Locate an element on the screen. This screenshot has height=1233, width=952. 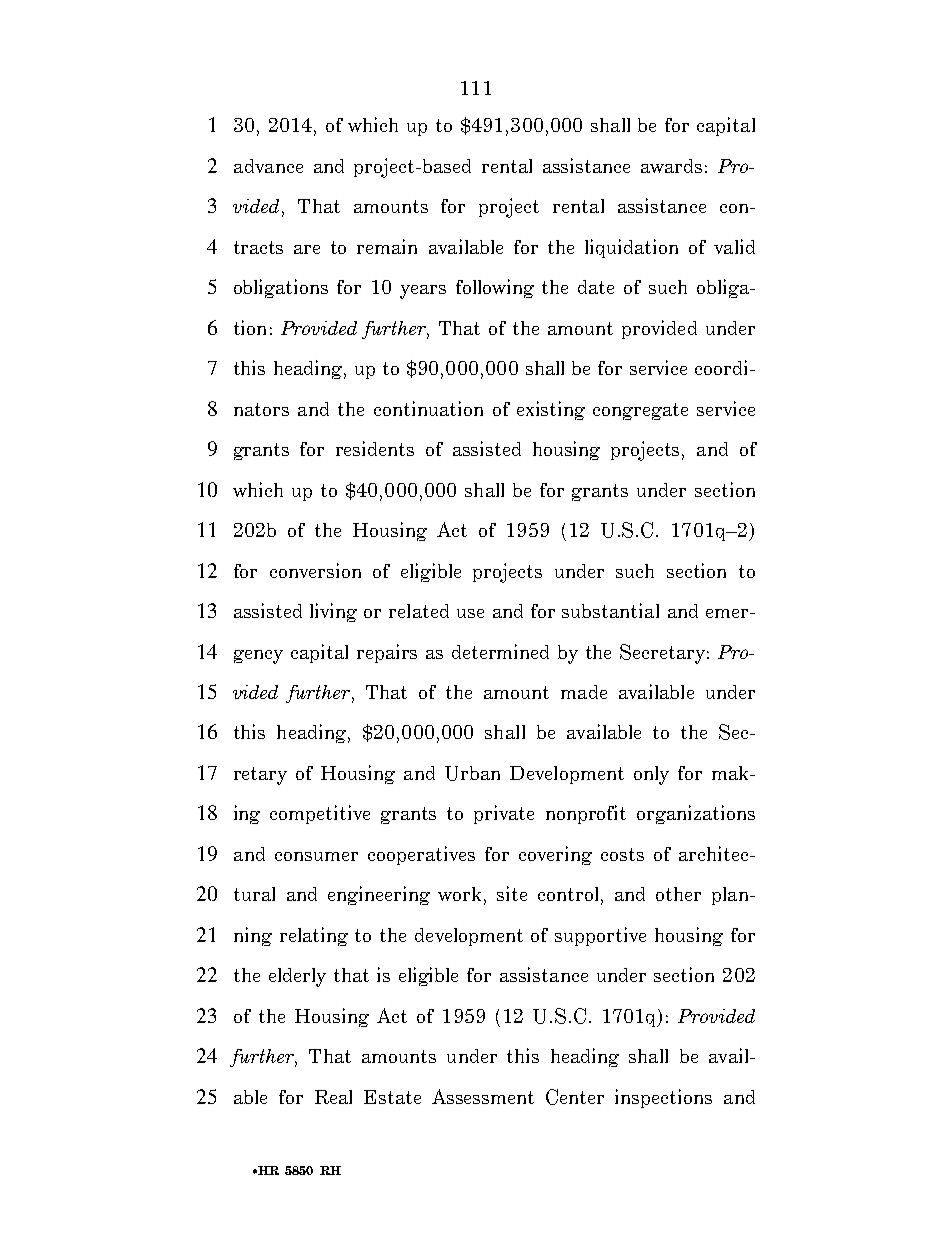
are is located at coordinates (307, 249).
